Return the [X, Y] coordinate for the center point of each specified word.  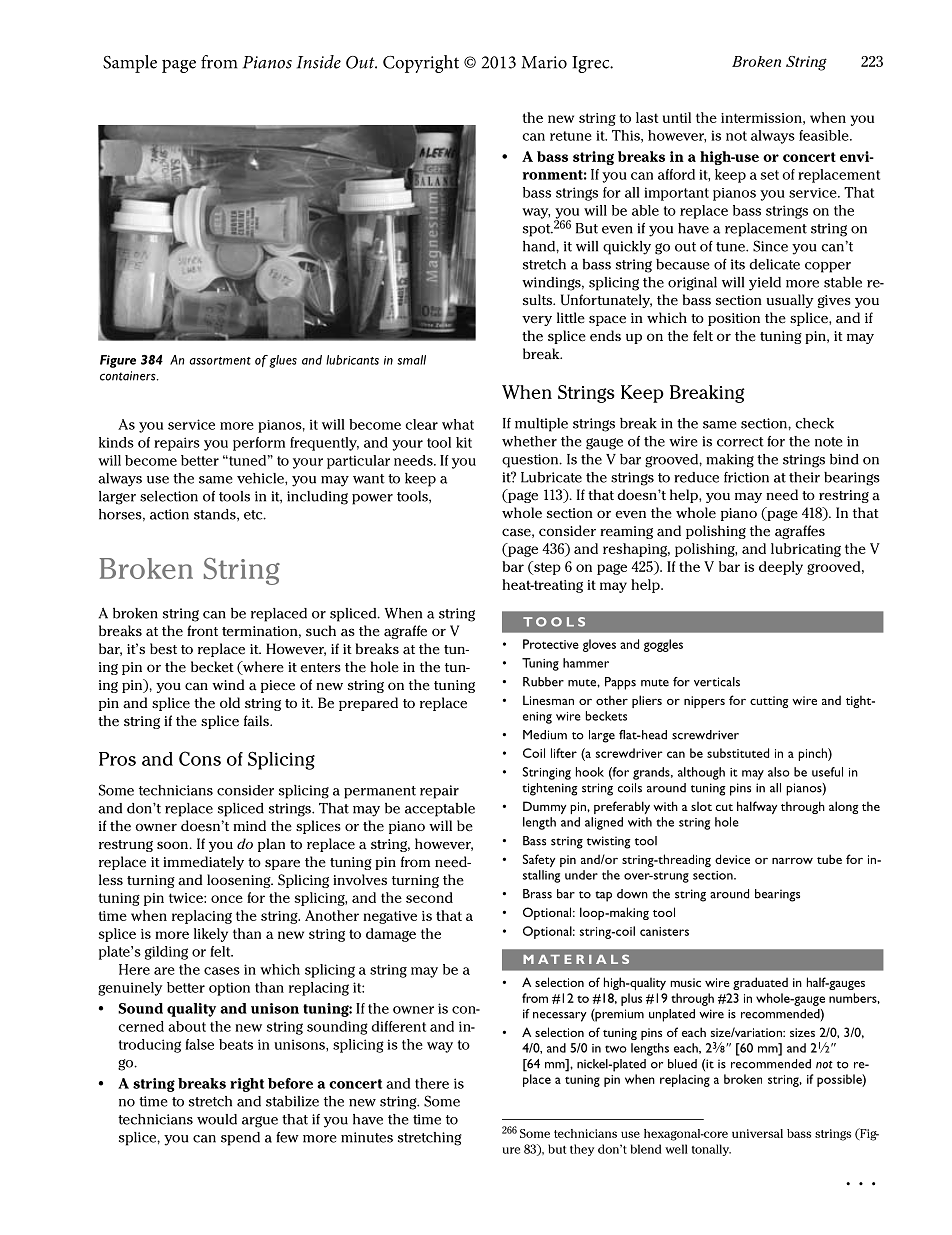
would [217, 1119]
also [779, 772]
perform [259, 444]
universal [757, 1133]
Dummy [545, 807]
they [582, 1150]
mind [249, 825]
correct [740, 442]
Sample [130, 64]
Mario [544, 62]
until [677, 117]
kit [464, 442]
